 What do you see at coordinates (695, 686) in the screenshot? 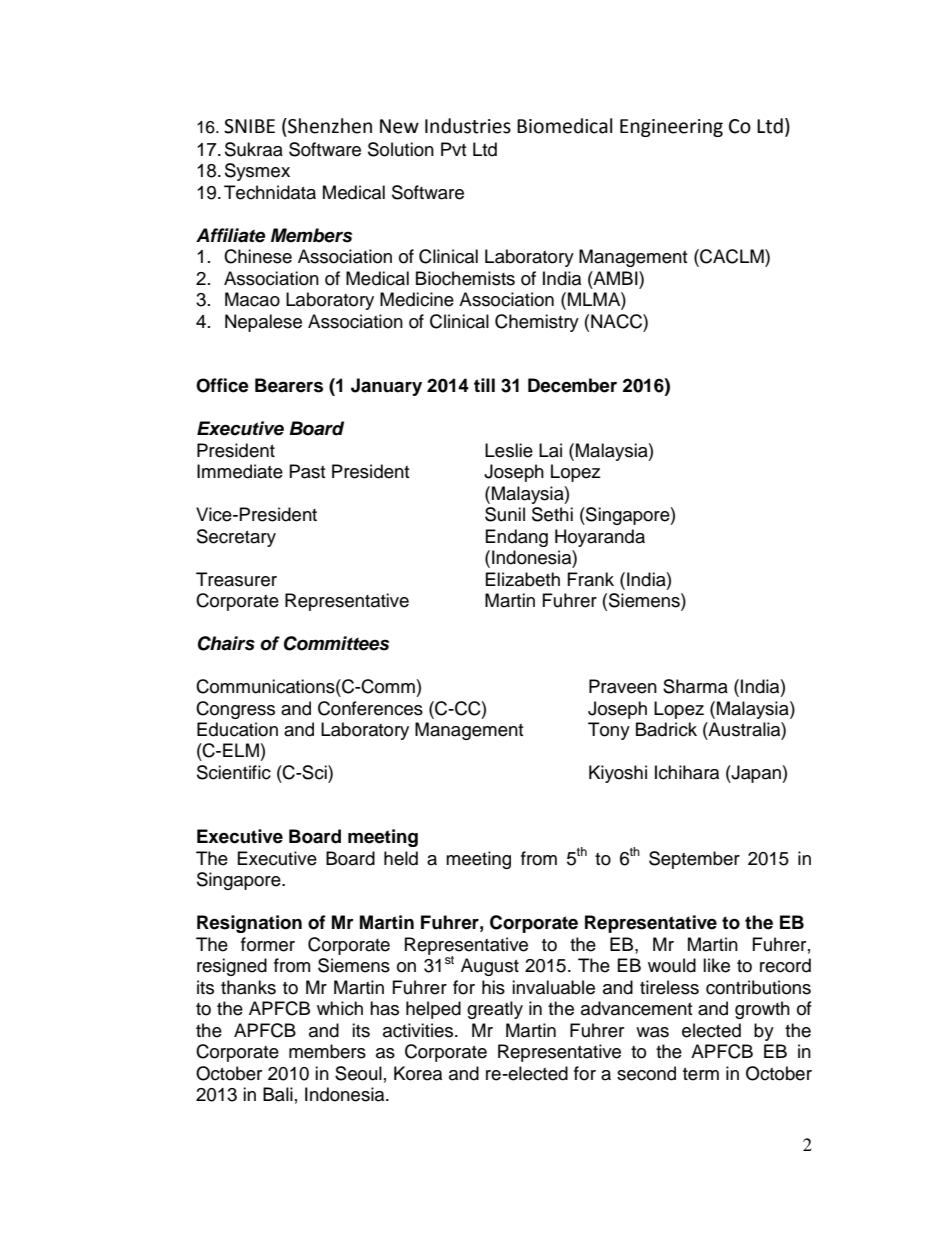
I see `Sharma` at bounding box center [695, 686].
